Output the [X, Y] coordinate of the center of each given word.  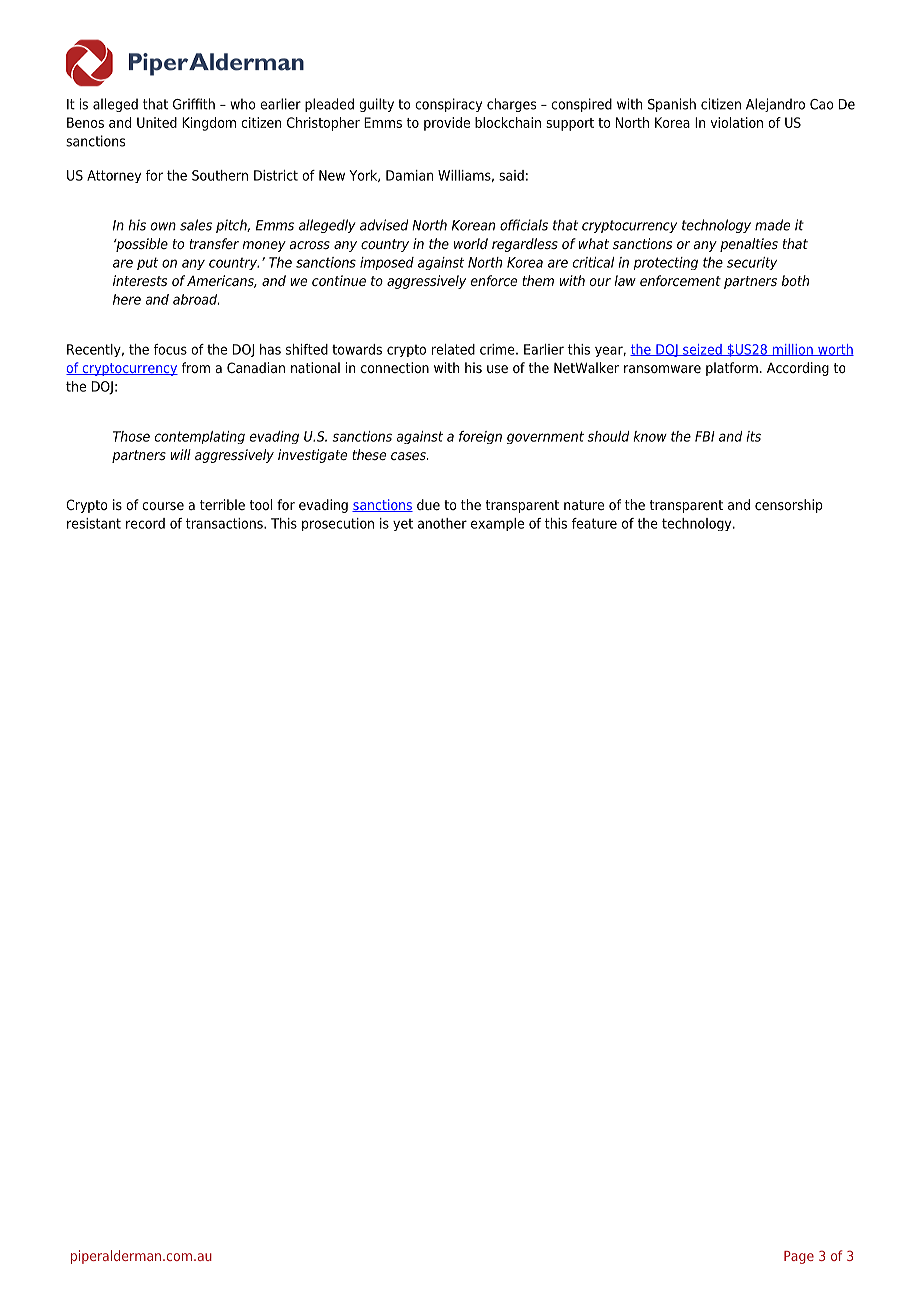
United [157, 122]
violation [736, 122]
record [145, 523]
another [442, 523]
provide [447, 124]
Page [799, 1257]
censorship [789, 506]
